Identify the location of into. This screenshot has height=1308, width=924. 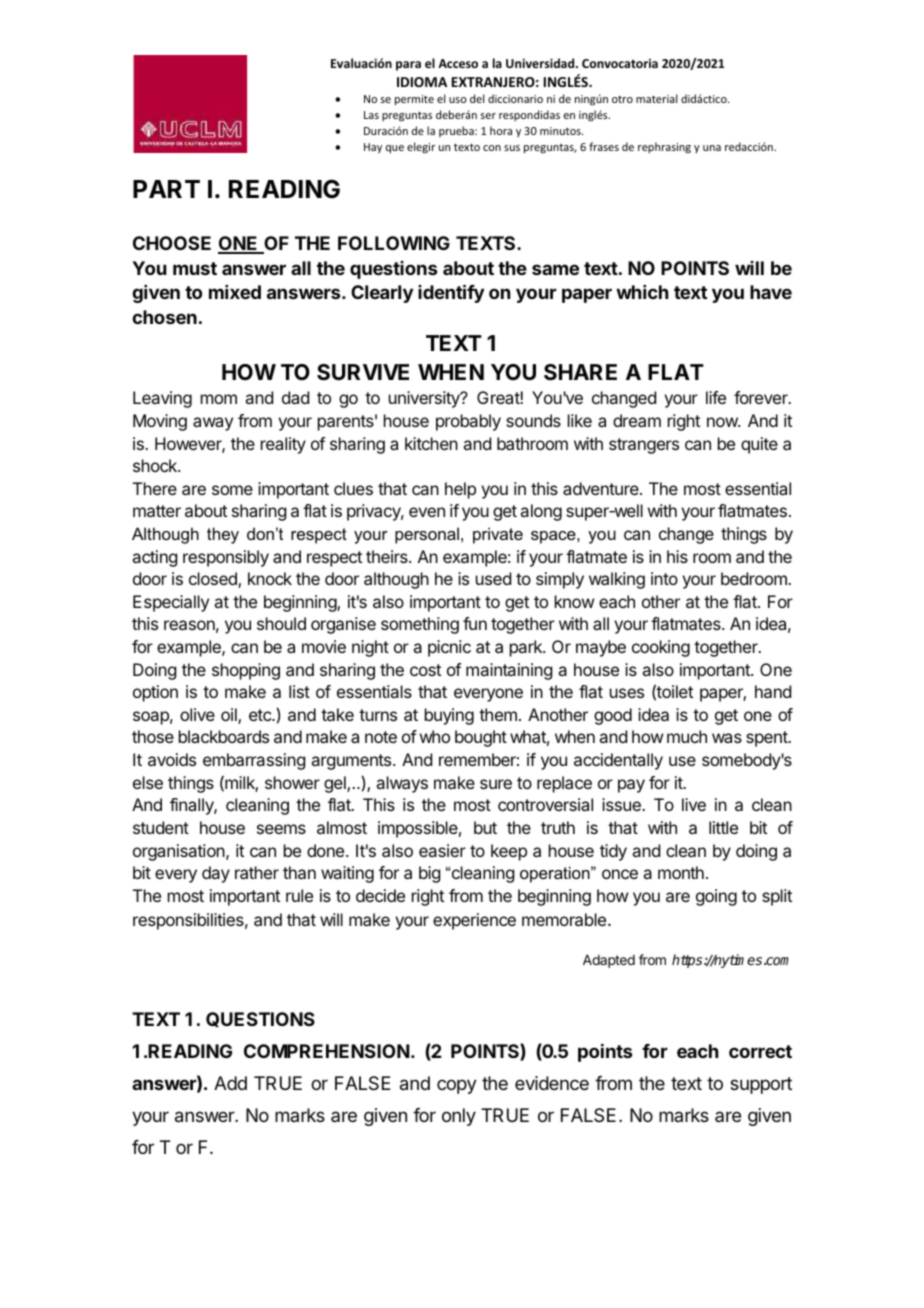
(664, 578).
